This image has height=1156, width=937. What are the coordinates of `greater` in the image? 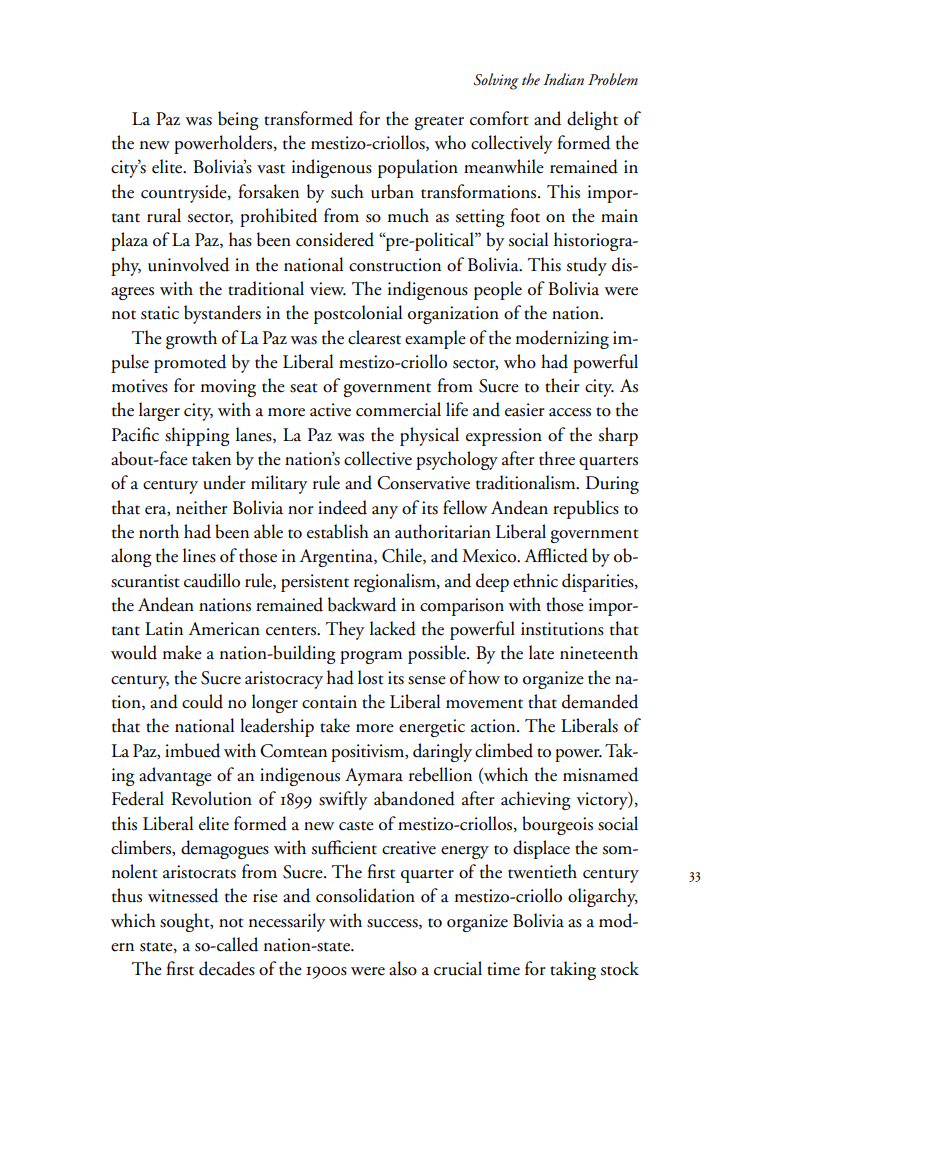 It's located at (439, 123).
